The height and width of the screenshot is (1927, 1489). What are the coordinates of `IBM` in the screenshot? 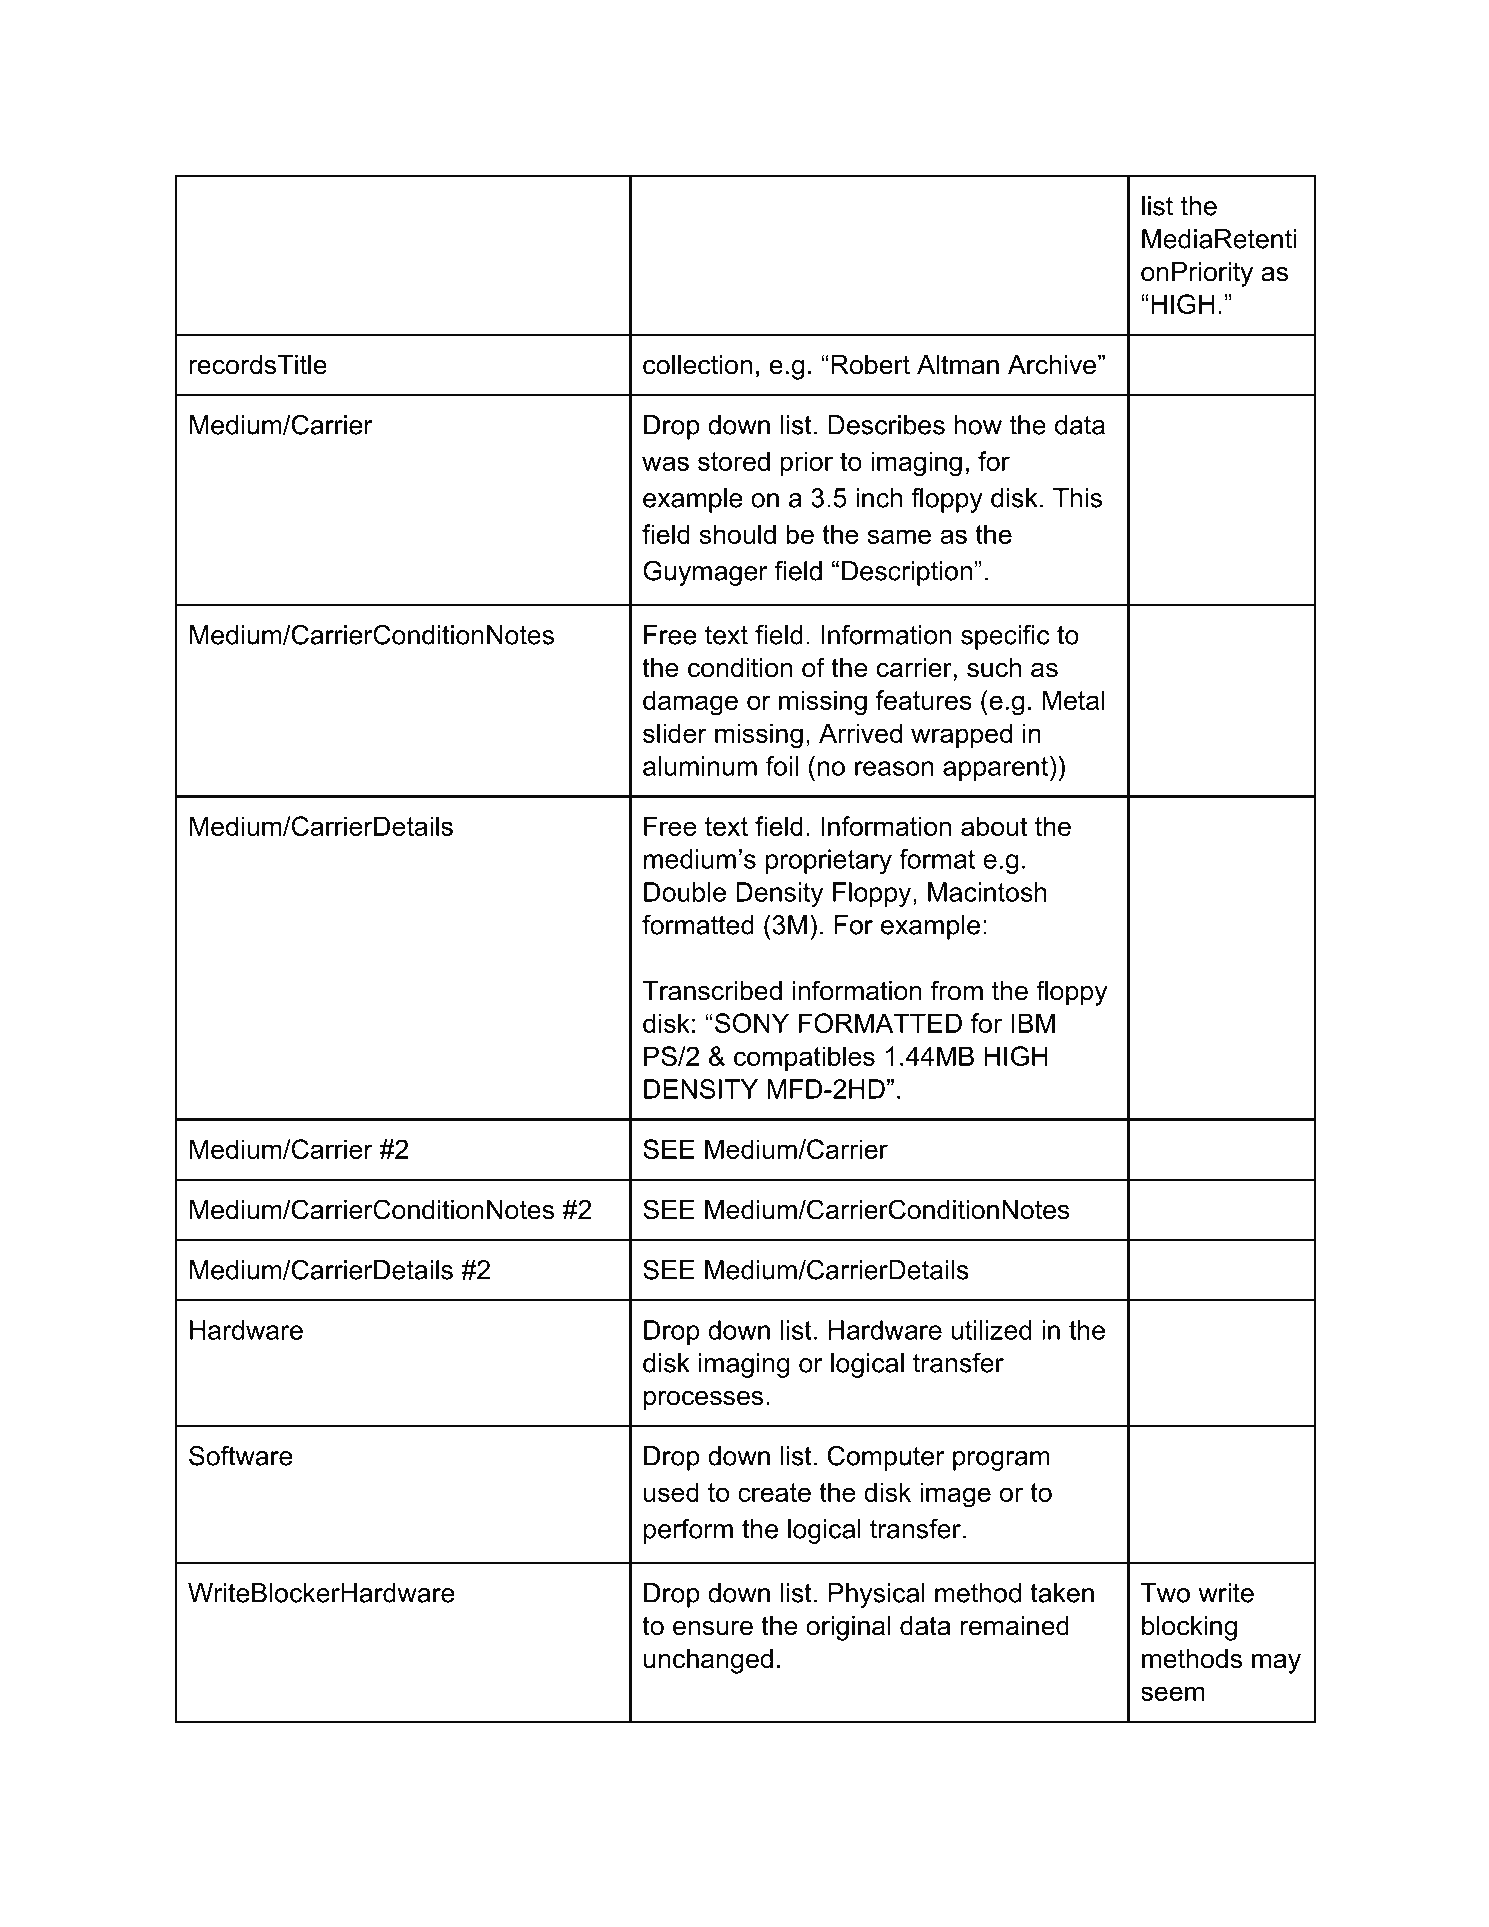 It's located at (1033, 1023).
